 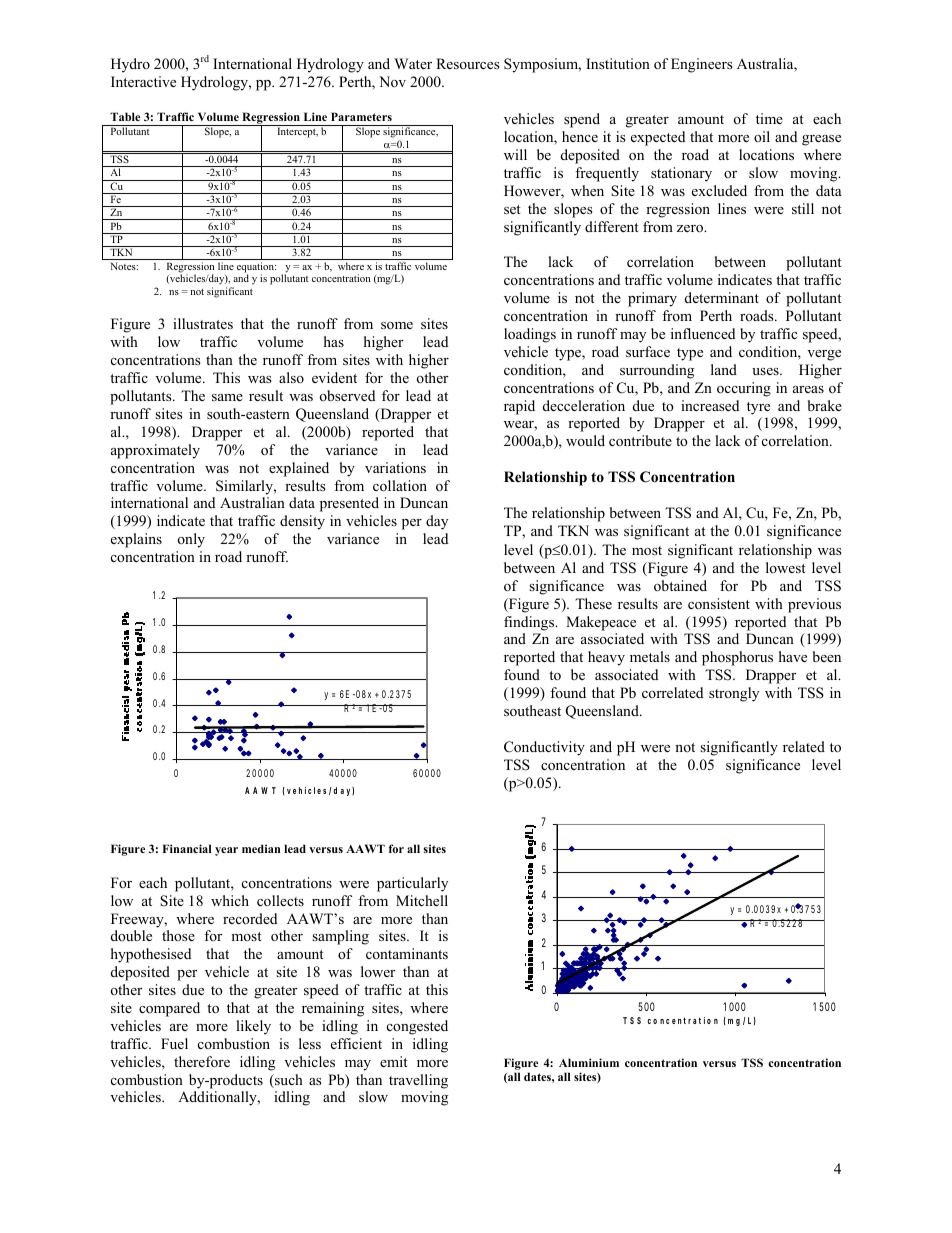 I want to click on Resources, so click(x=468, y=63).
